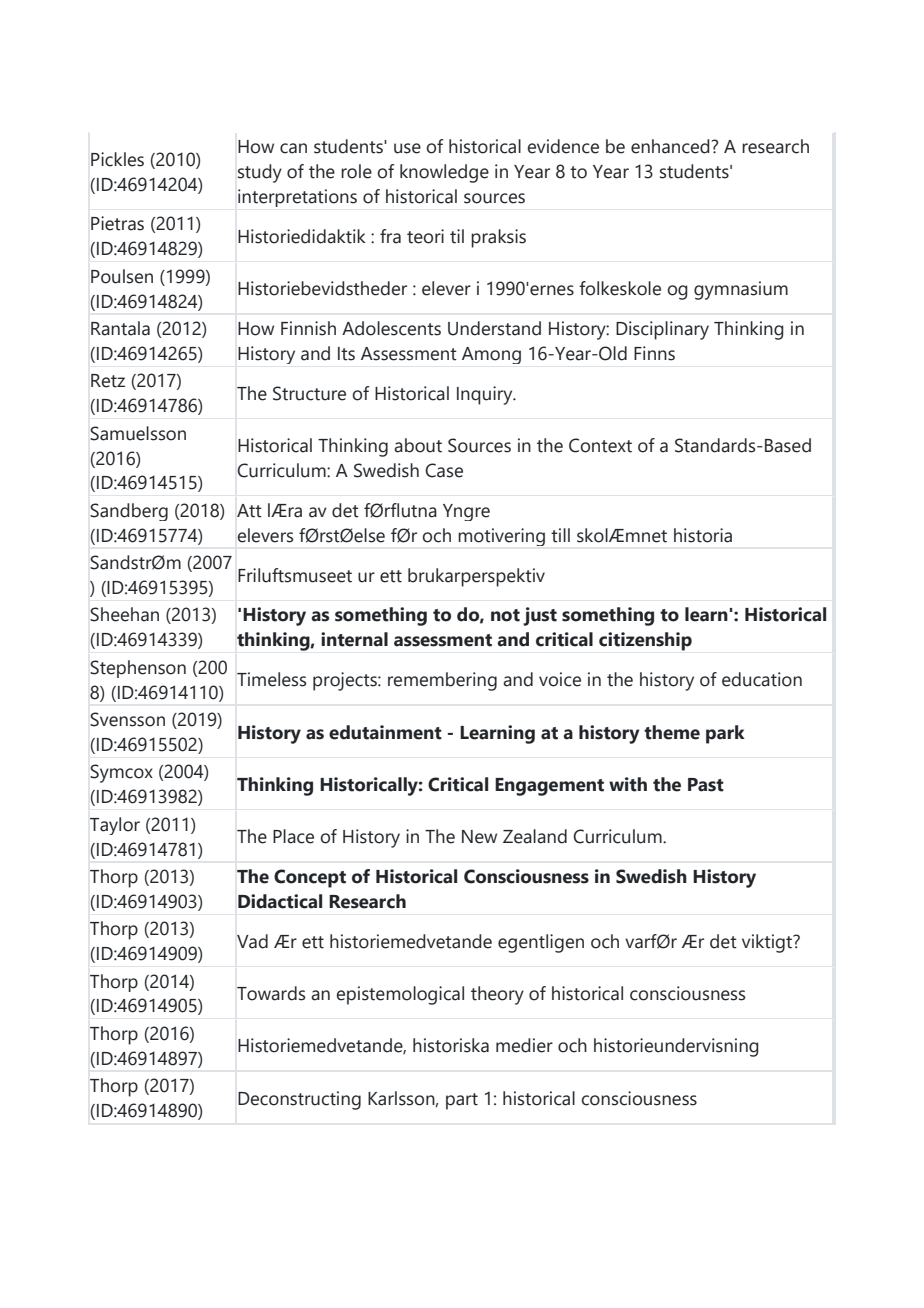 The width and height of the document is (924, 1308). I want to click on Among, so click(491, 355).
